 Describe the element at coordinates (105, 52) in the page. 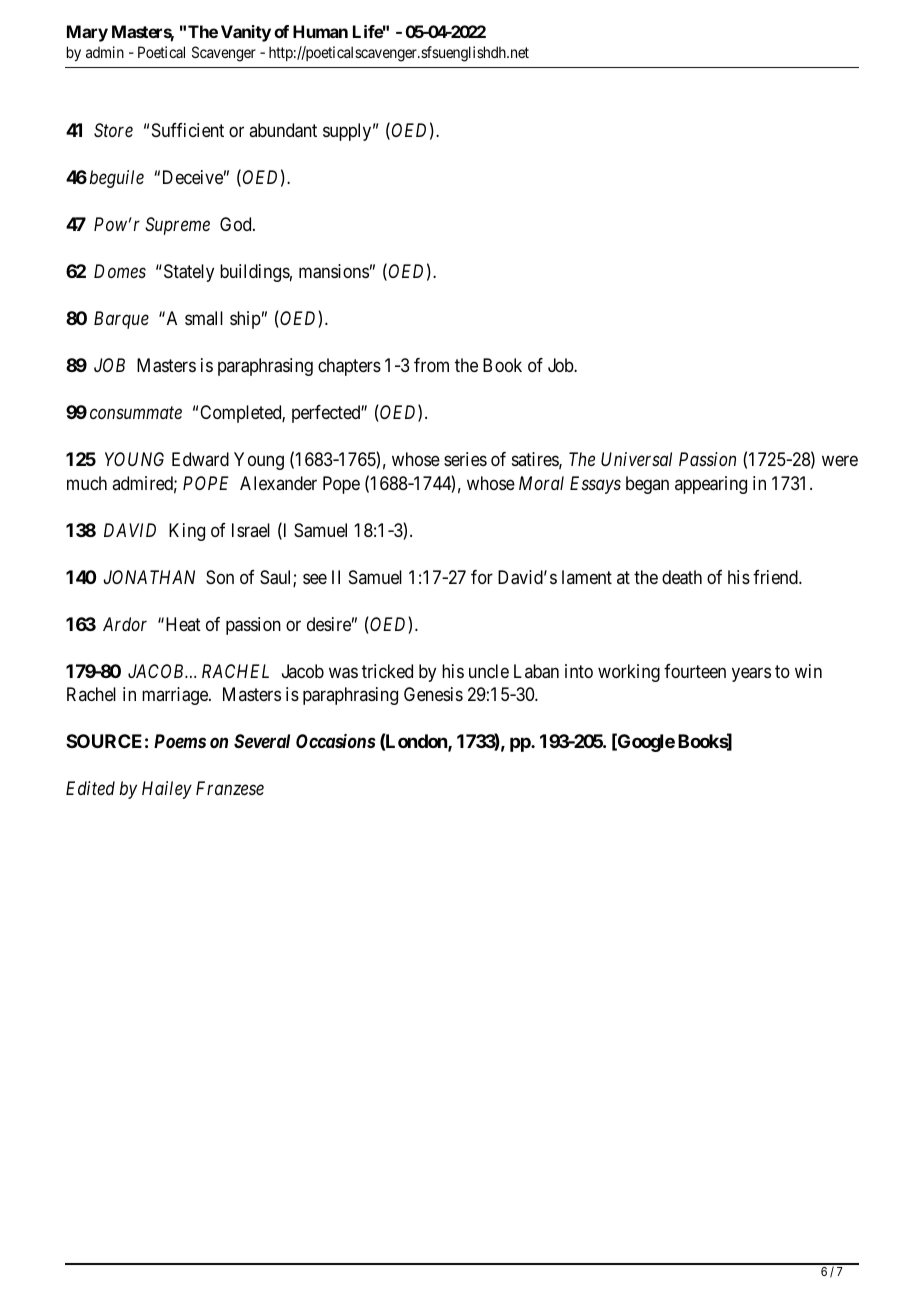

I see `admin` at that location.
